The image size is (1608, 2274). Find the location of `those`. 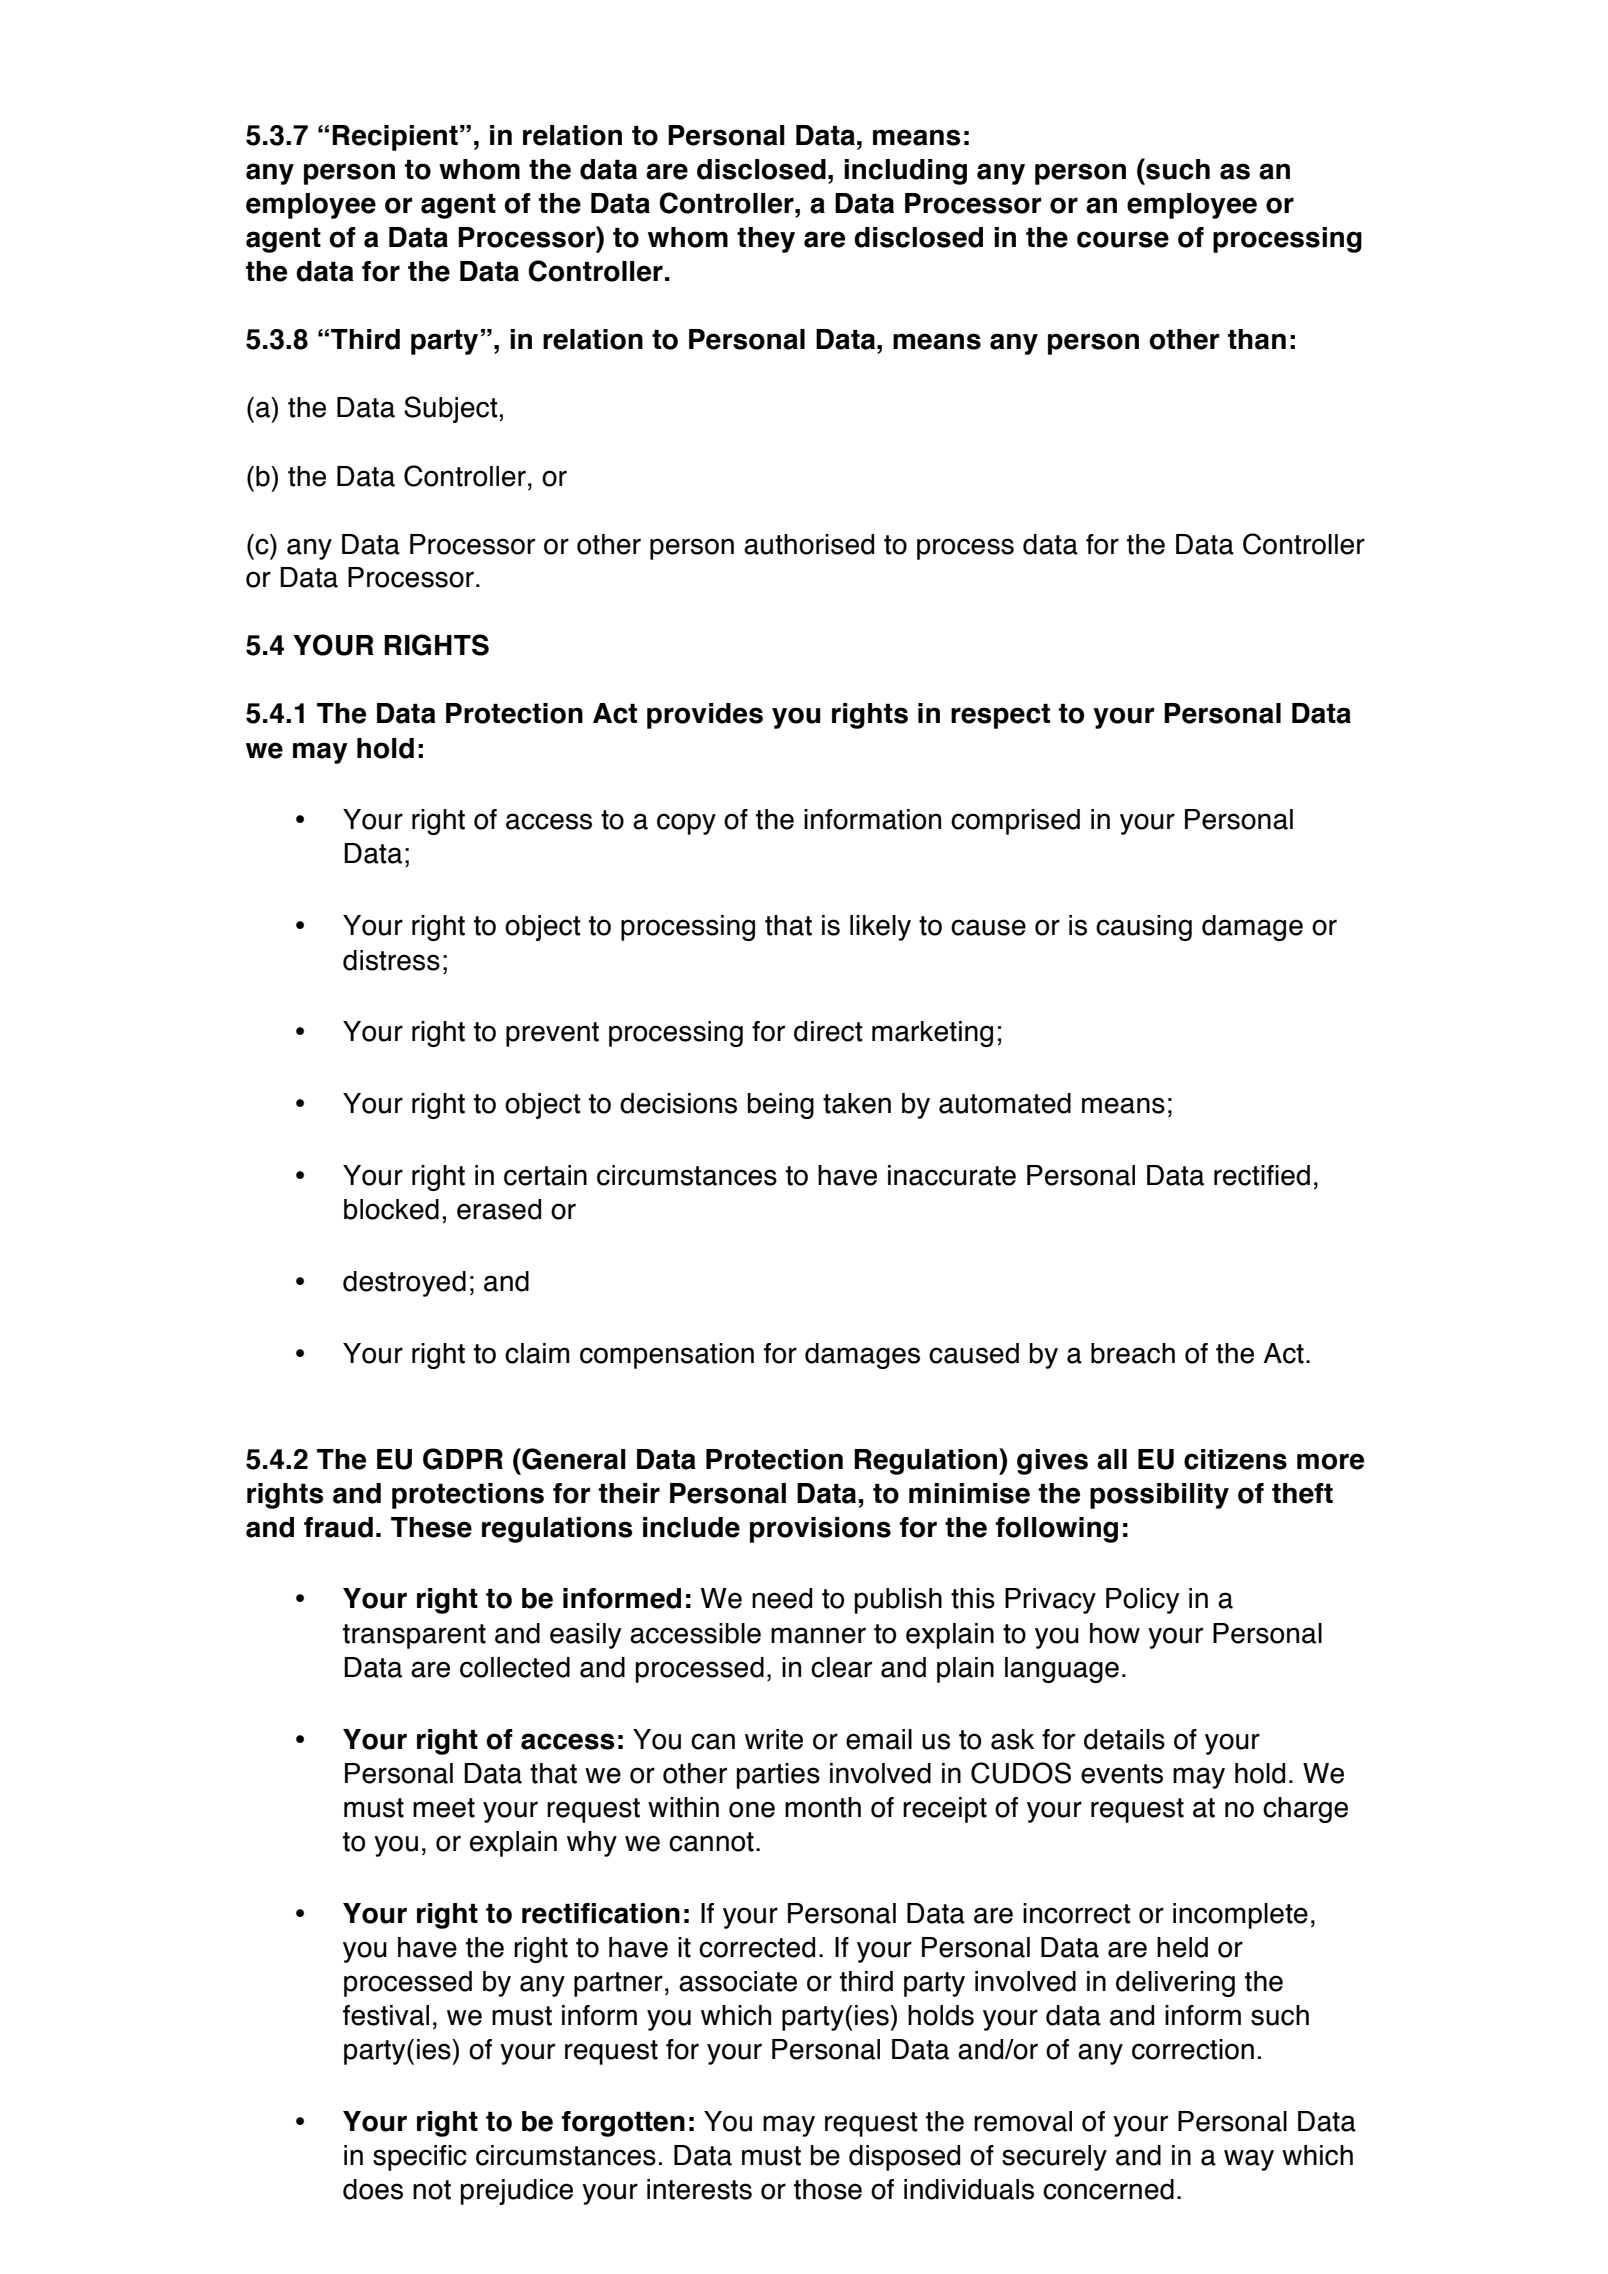

those is located at coordinates (828, 2189).
